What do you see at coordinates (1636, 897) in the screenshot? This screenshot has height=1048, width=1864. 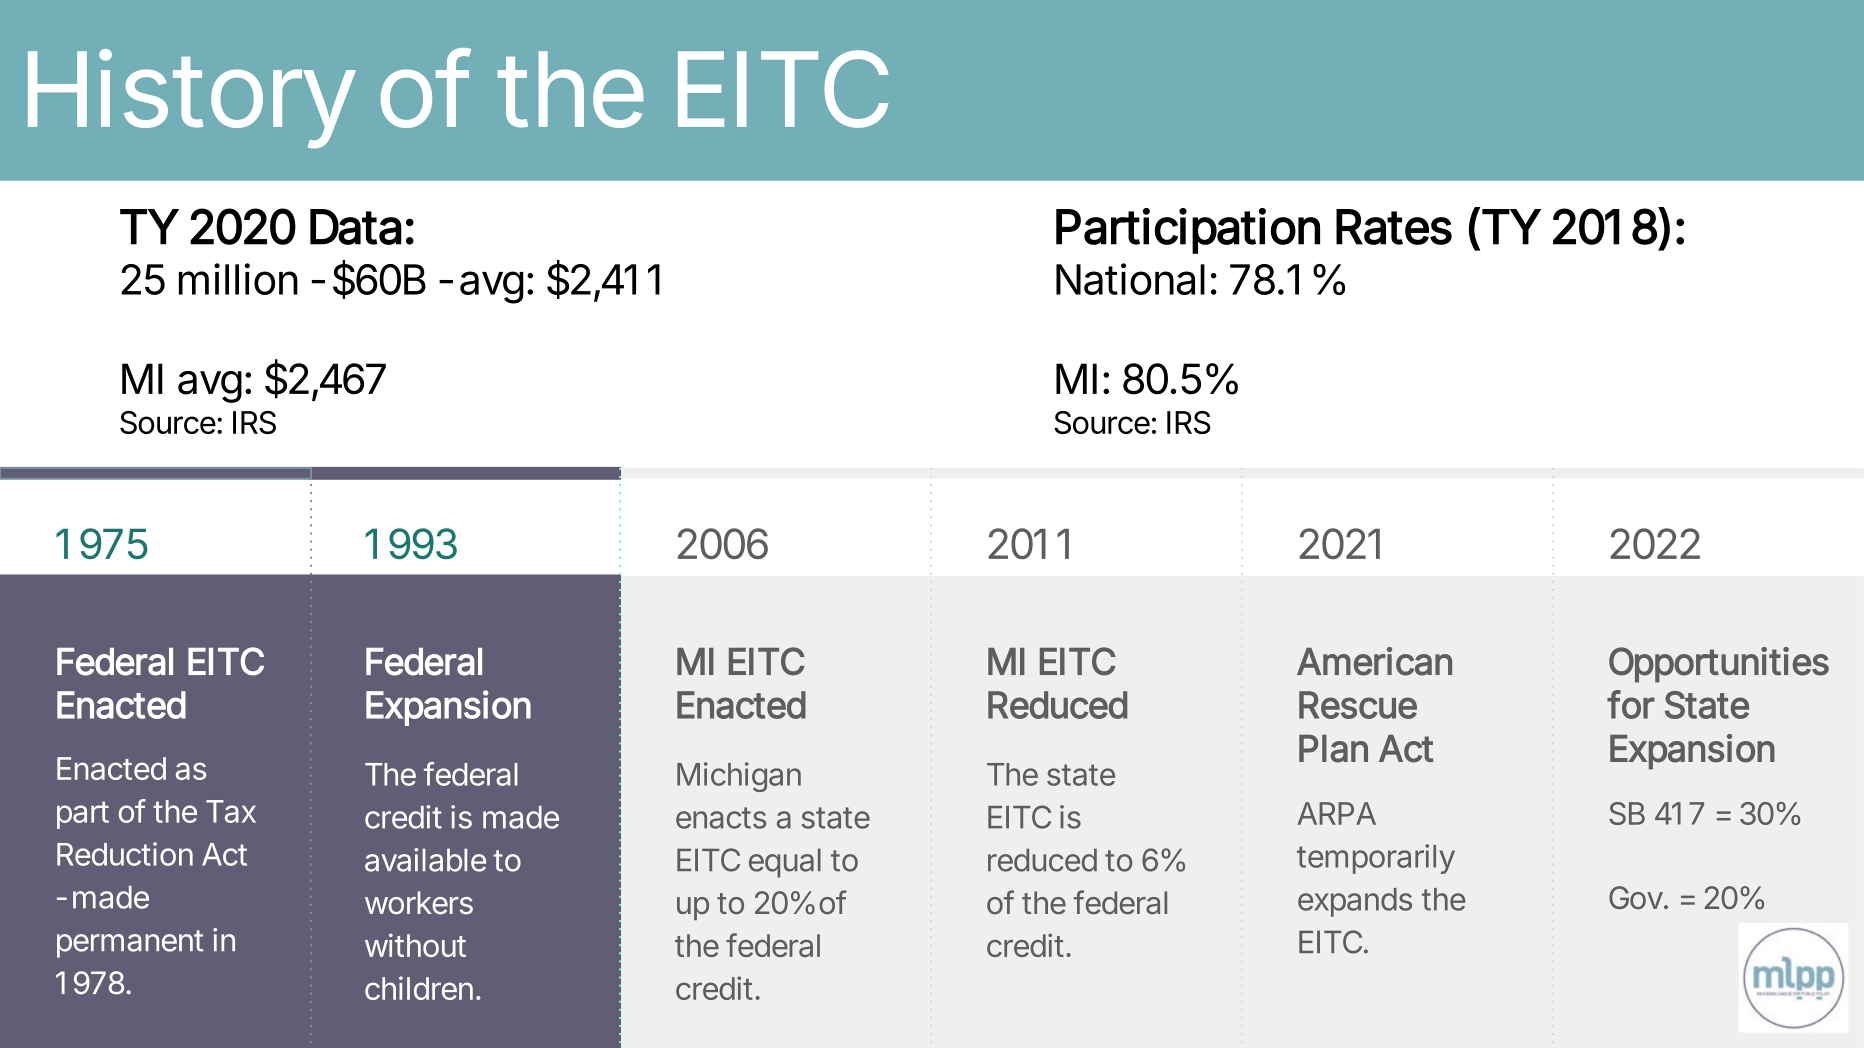 I see `Gov` at bounding box center [1636, 897].
